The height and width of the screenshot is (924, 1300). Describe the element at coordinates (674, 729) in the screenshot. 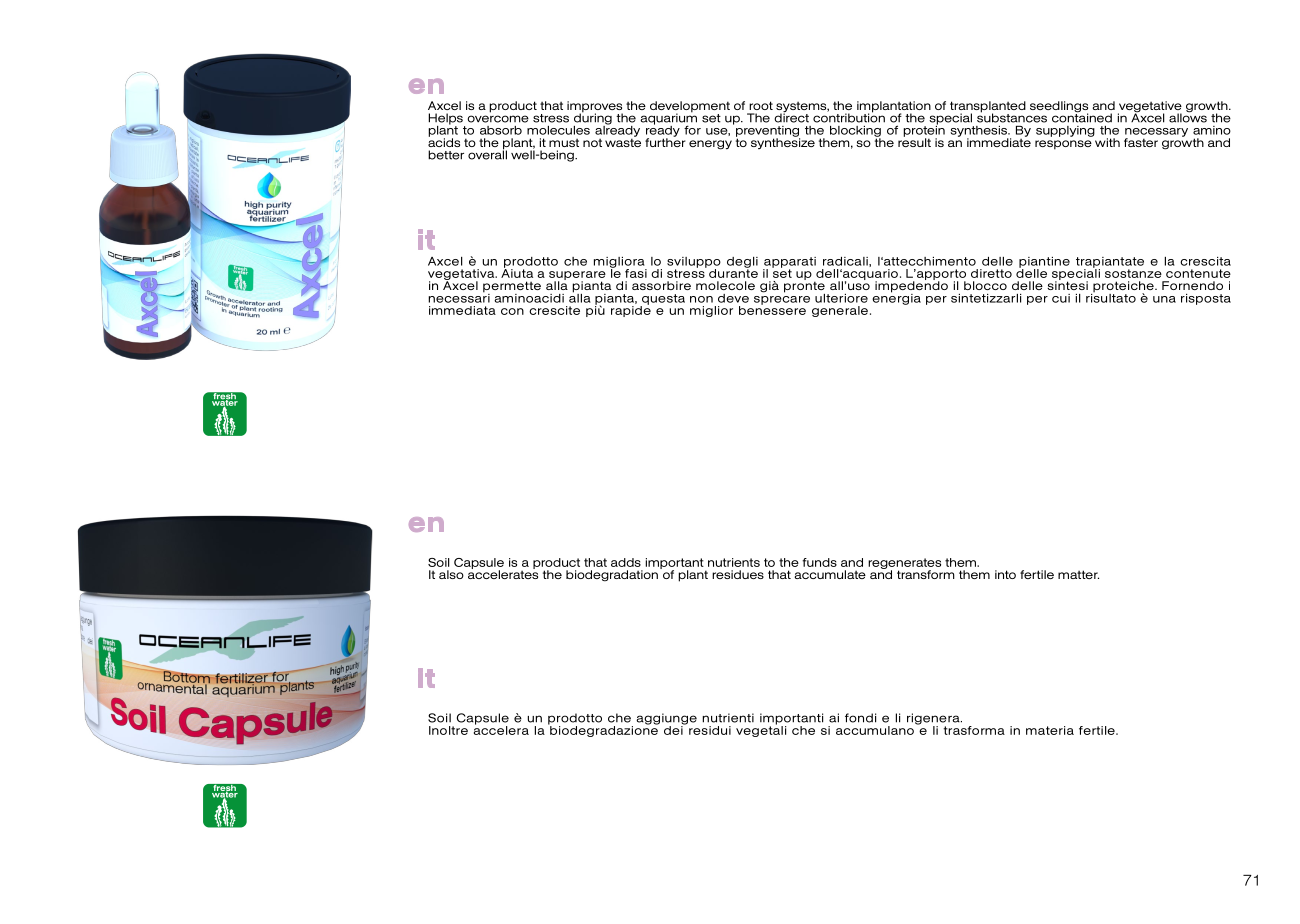

I see `dei` at that location.
